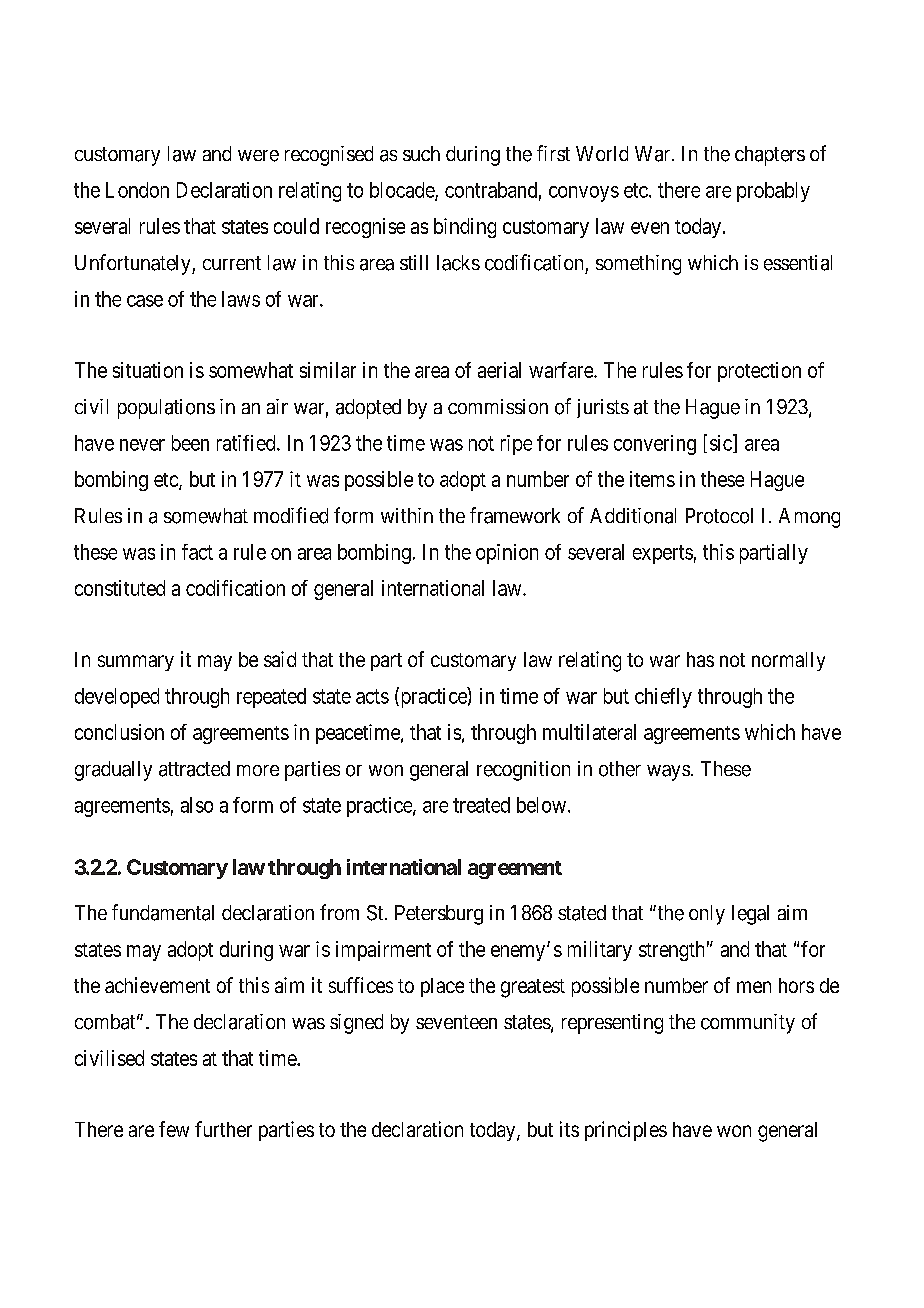  I want to click on few, so click(174, 1129).
